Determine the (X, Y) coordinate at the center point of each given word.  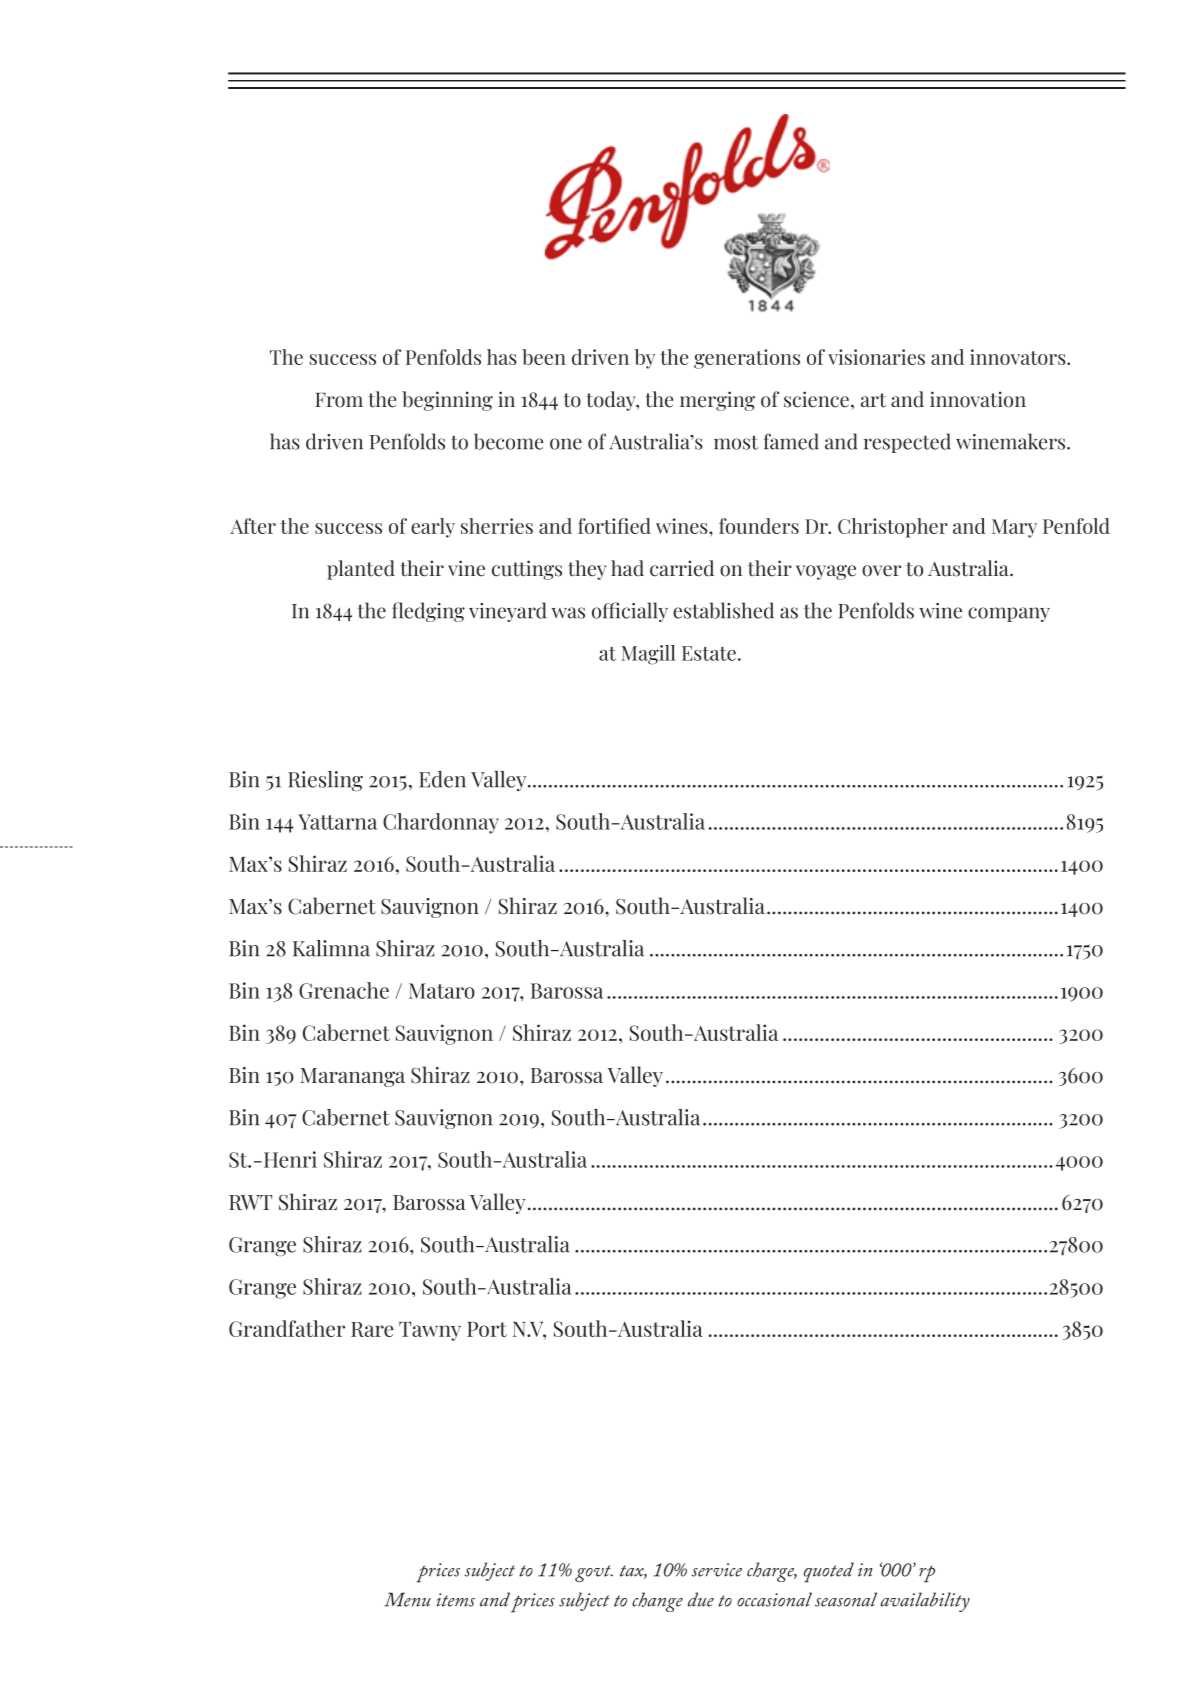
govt (594, 1573)
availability (925, 1602)
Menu (407, 1599)
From (339, 400)
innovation (978, 399)
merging (717, 401)
